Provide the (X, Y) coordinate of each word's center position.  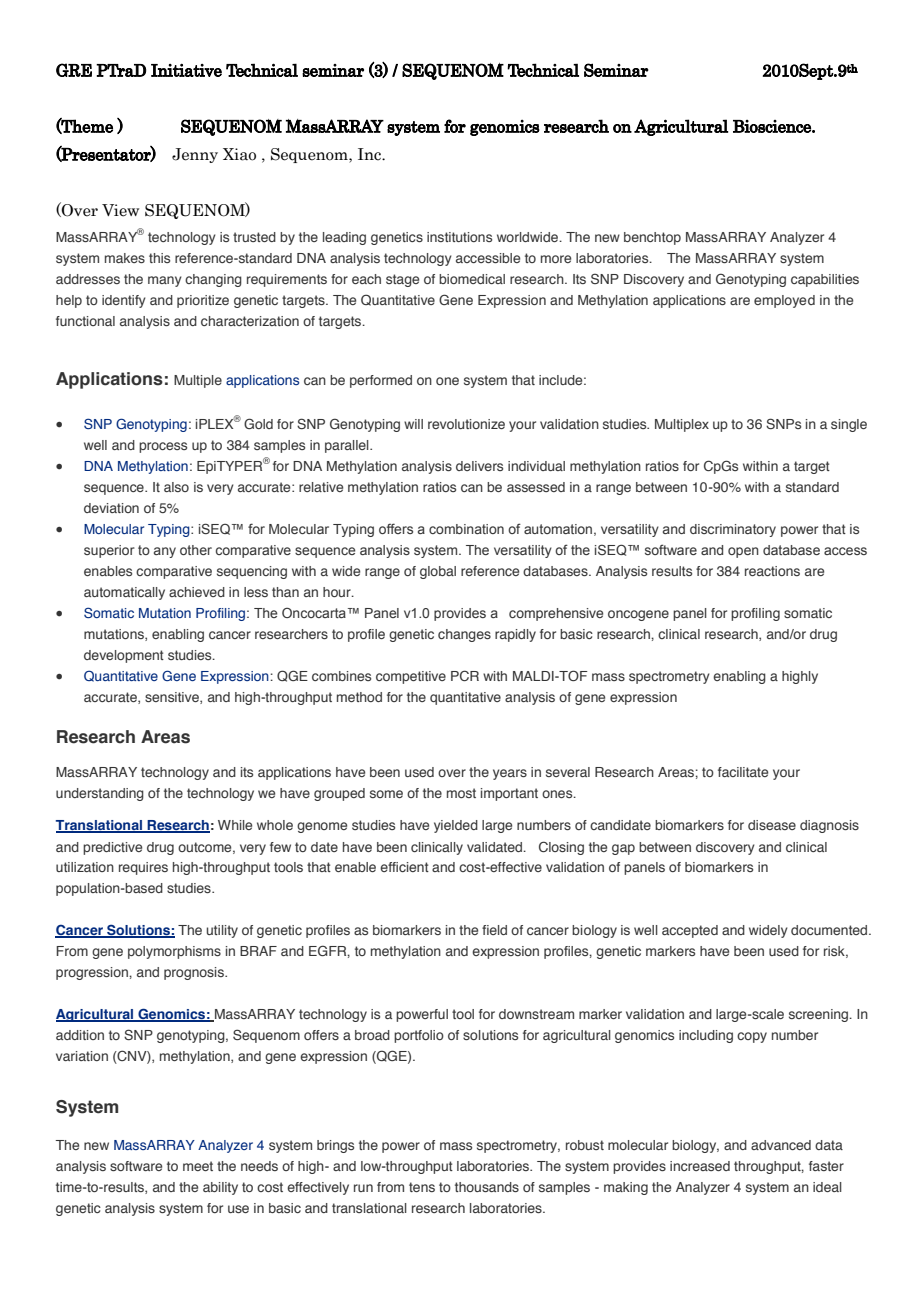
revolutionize (466, 424)
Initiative (186, 70)
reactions (772, 571)
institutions (459, 237)
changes (464, 635)
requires (143, 868)
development (124, 656)
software (136, 1166)
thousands (487, 1187)
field (494, 930)
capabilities (825, 280)
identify (124, 301)
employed (784, 301)
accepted (690, 931)
